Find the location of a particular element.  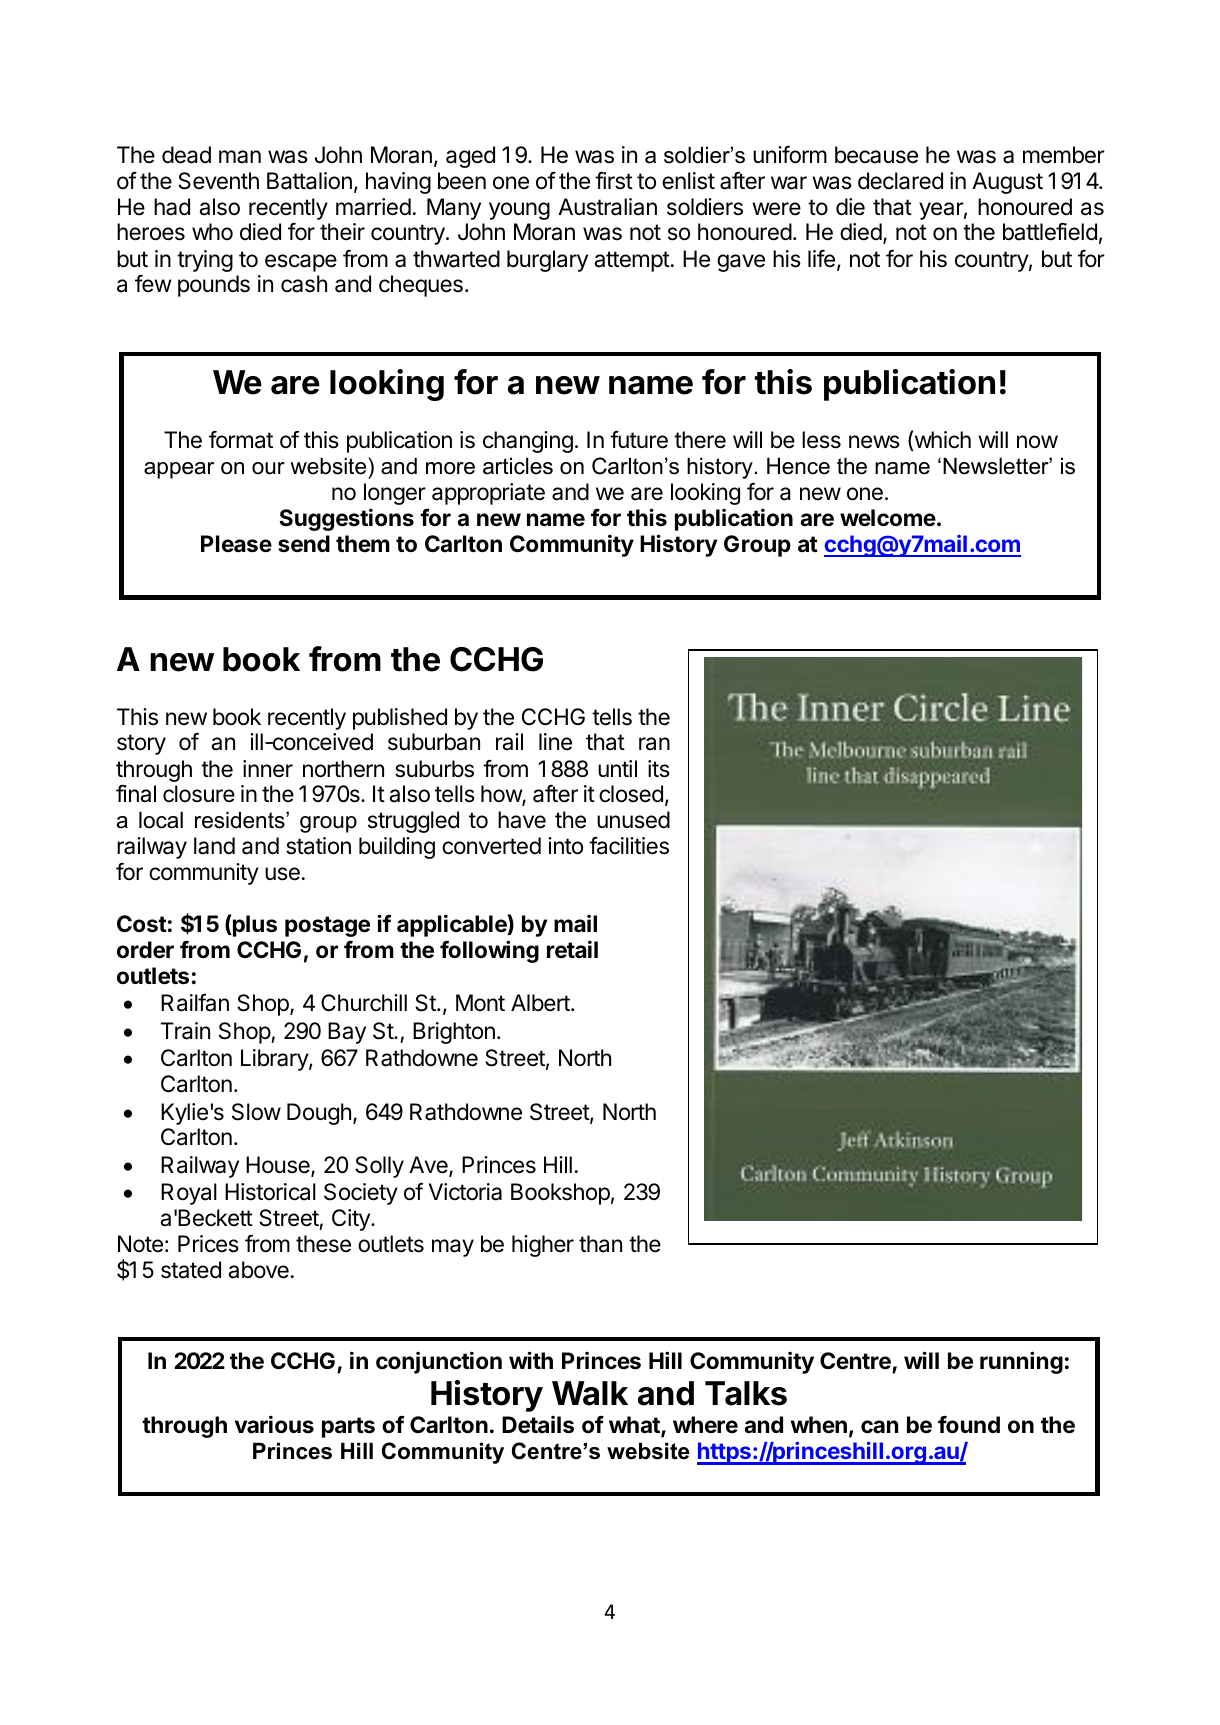

found is located at coordinates (969, 1425).
